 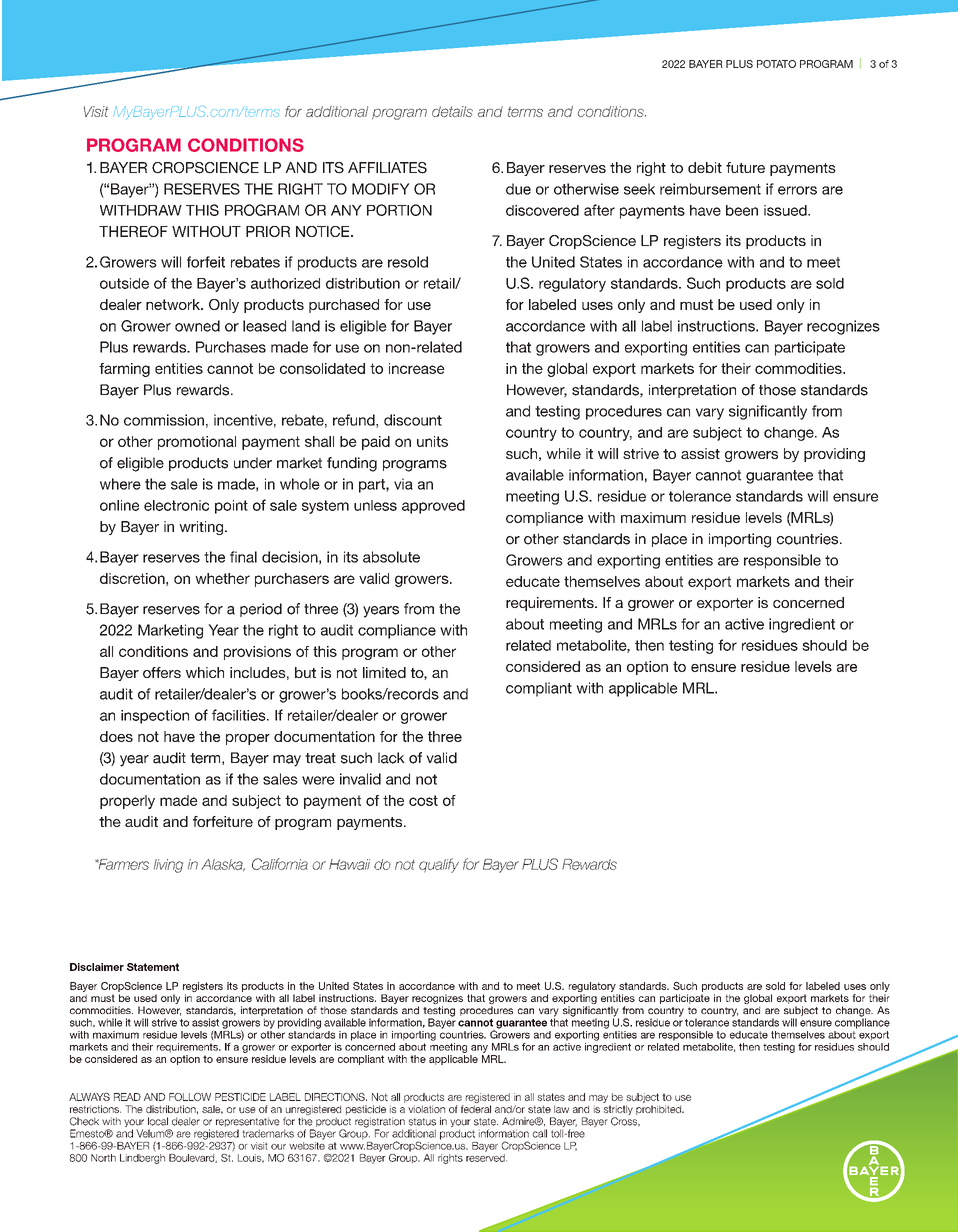 What do you see at coordinates (776, 64) in the screenshot?
I see `POTATO` at bounding box center [776, 64].
